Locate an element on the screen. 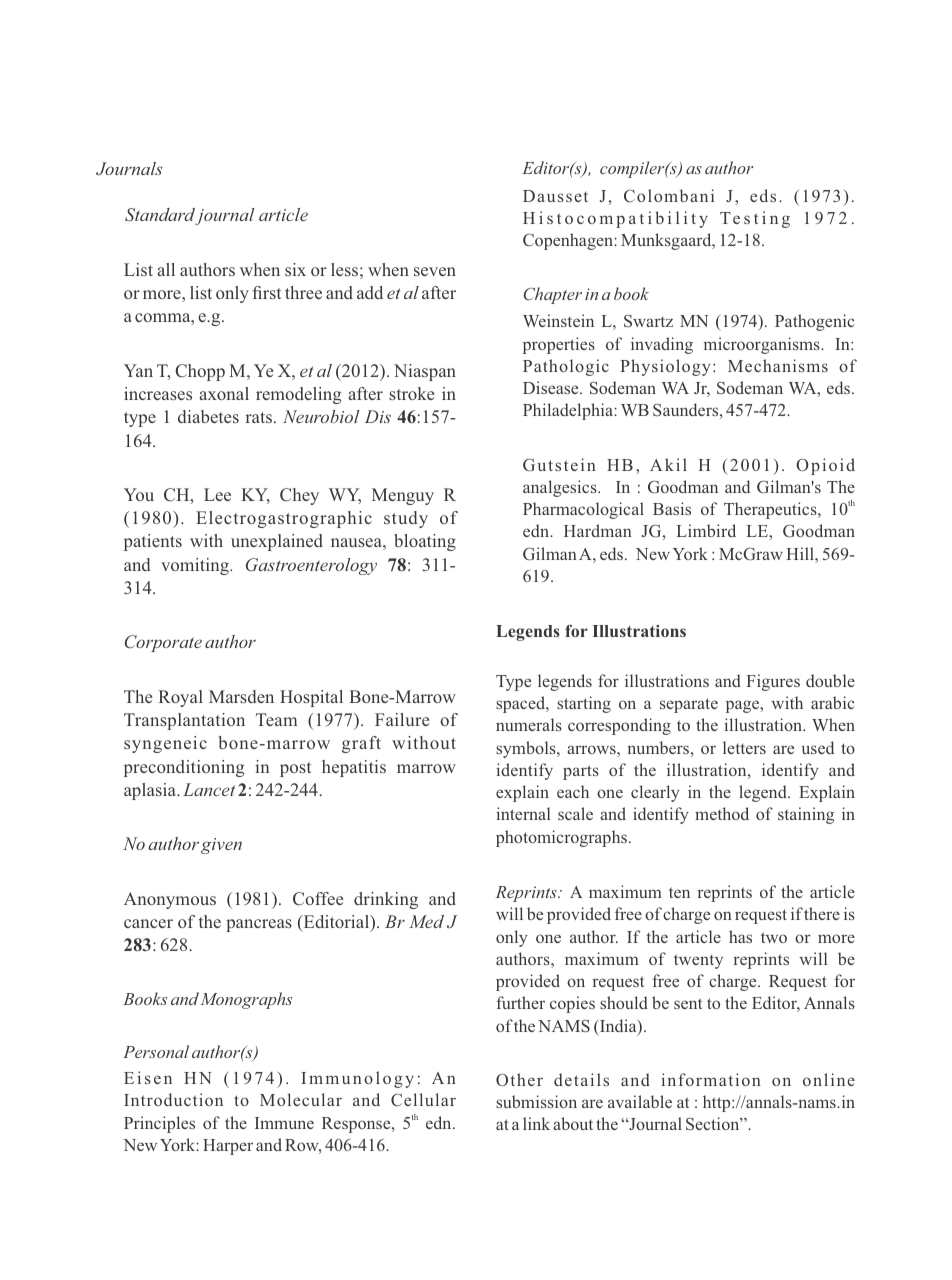  Therapeutics is located at coordinates (771, 510).
